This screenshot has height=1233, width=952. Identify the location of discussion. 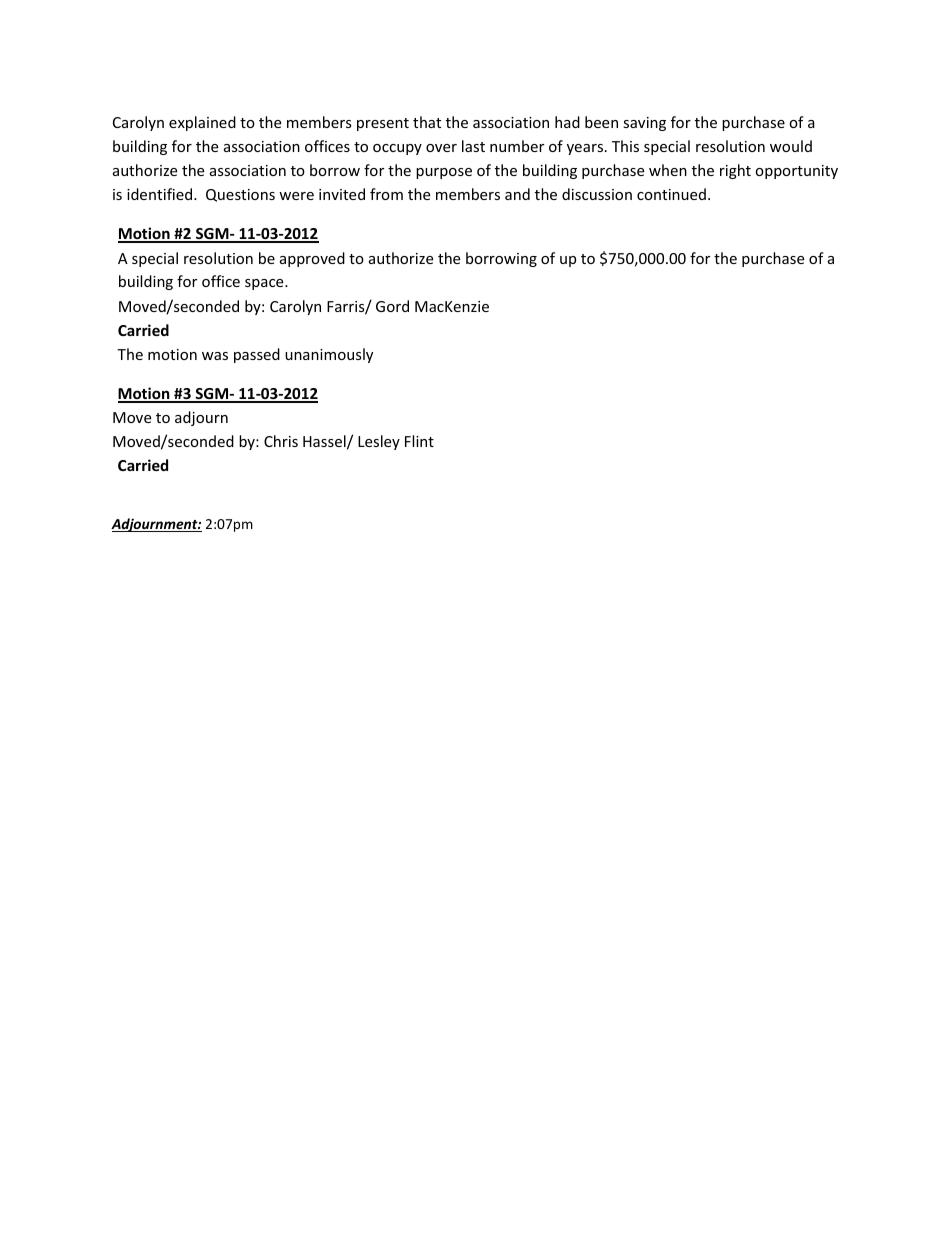
(597, 194).
